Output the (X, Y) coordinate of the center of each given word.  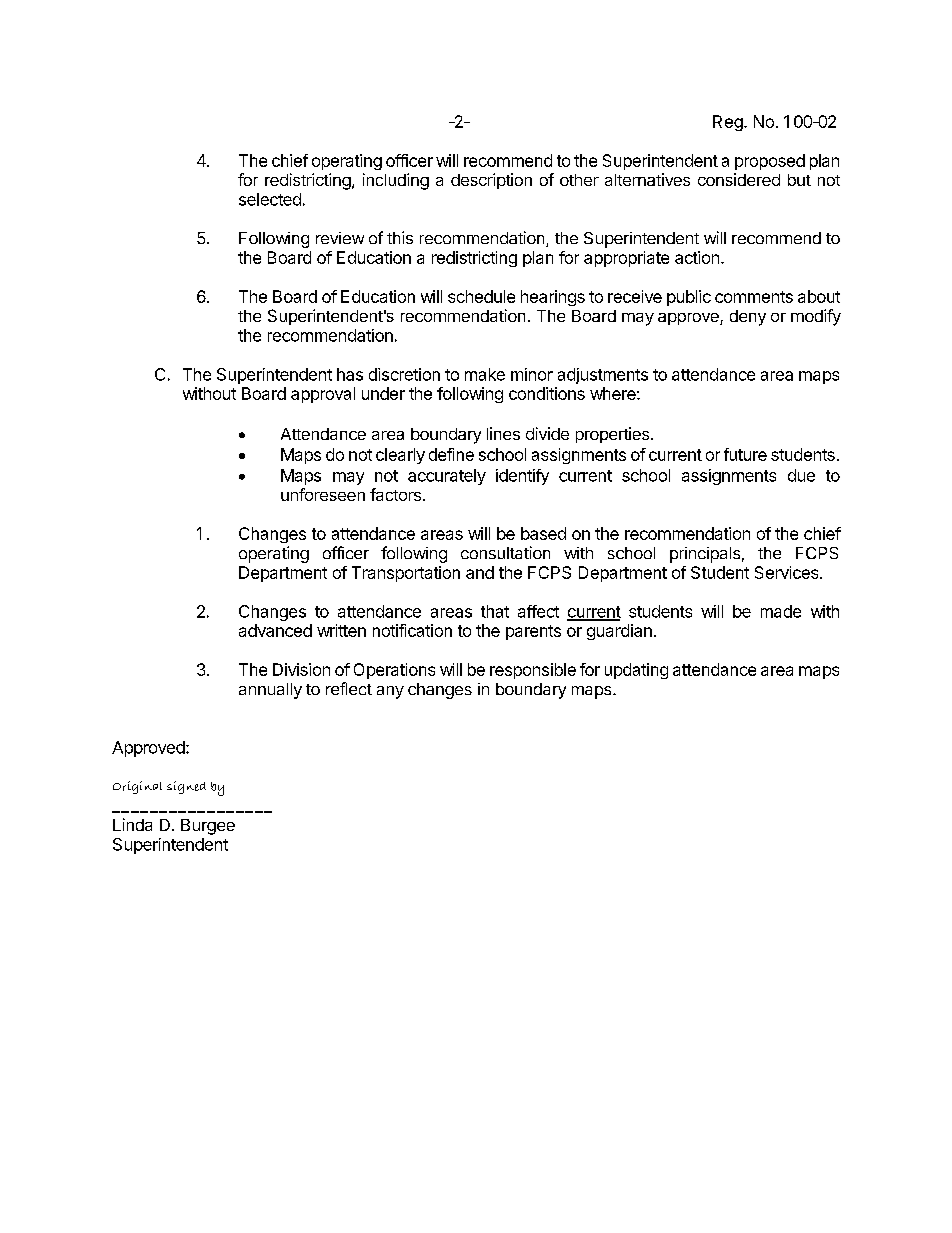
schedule (481, 296)
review (340, 238)
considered (739, 179)
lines (503, 433)
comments (754, 297)
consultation (505, 552)
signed (186, 787)
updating (636, 671)
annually (270, 691)
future (745, 454)
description (491, 181)
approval (323, 395)
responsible (533, 671)
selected (270, 199)
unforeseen (323, 494)
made (781, 611)
